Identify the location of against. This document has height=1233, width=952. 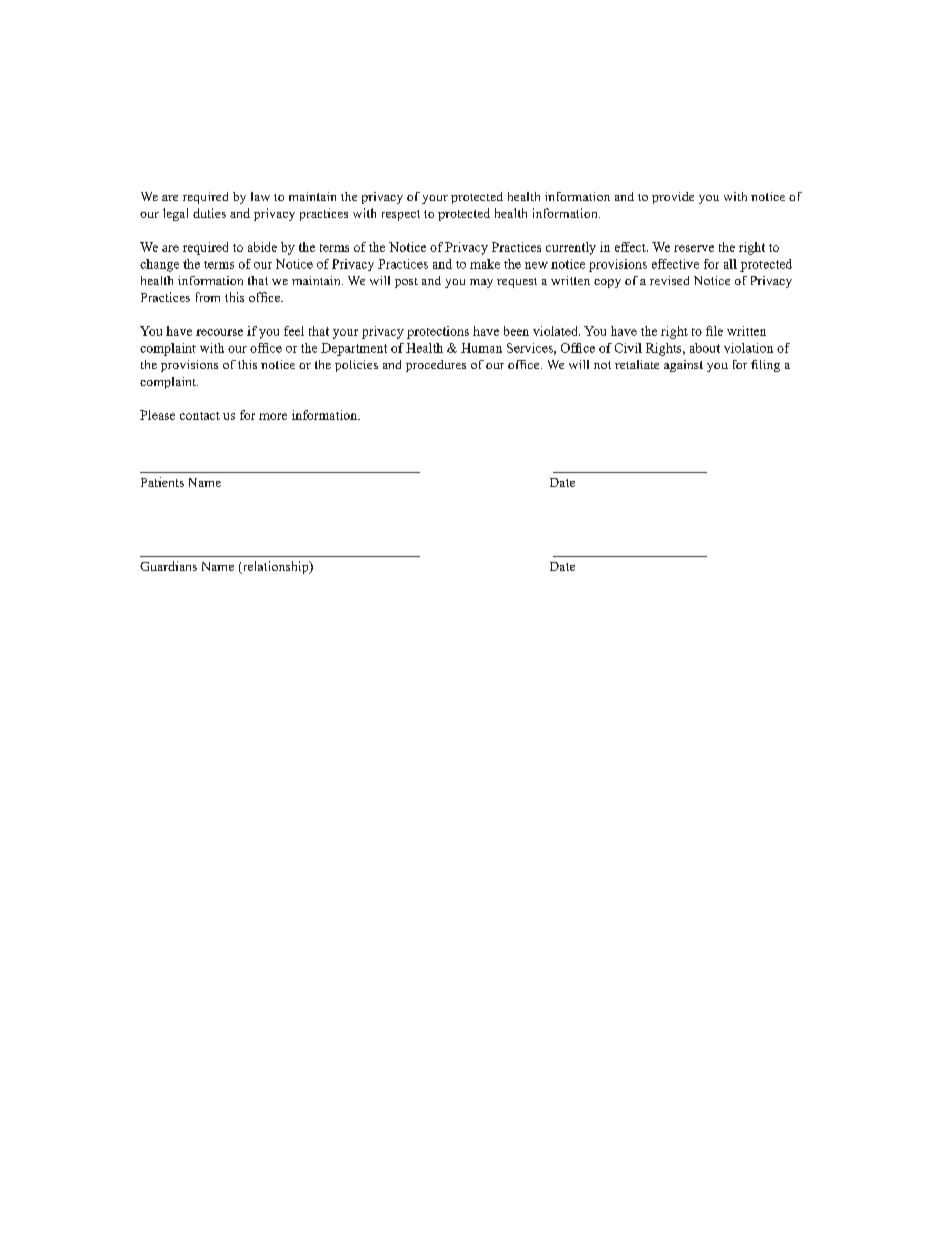
(683, 366).
